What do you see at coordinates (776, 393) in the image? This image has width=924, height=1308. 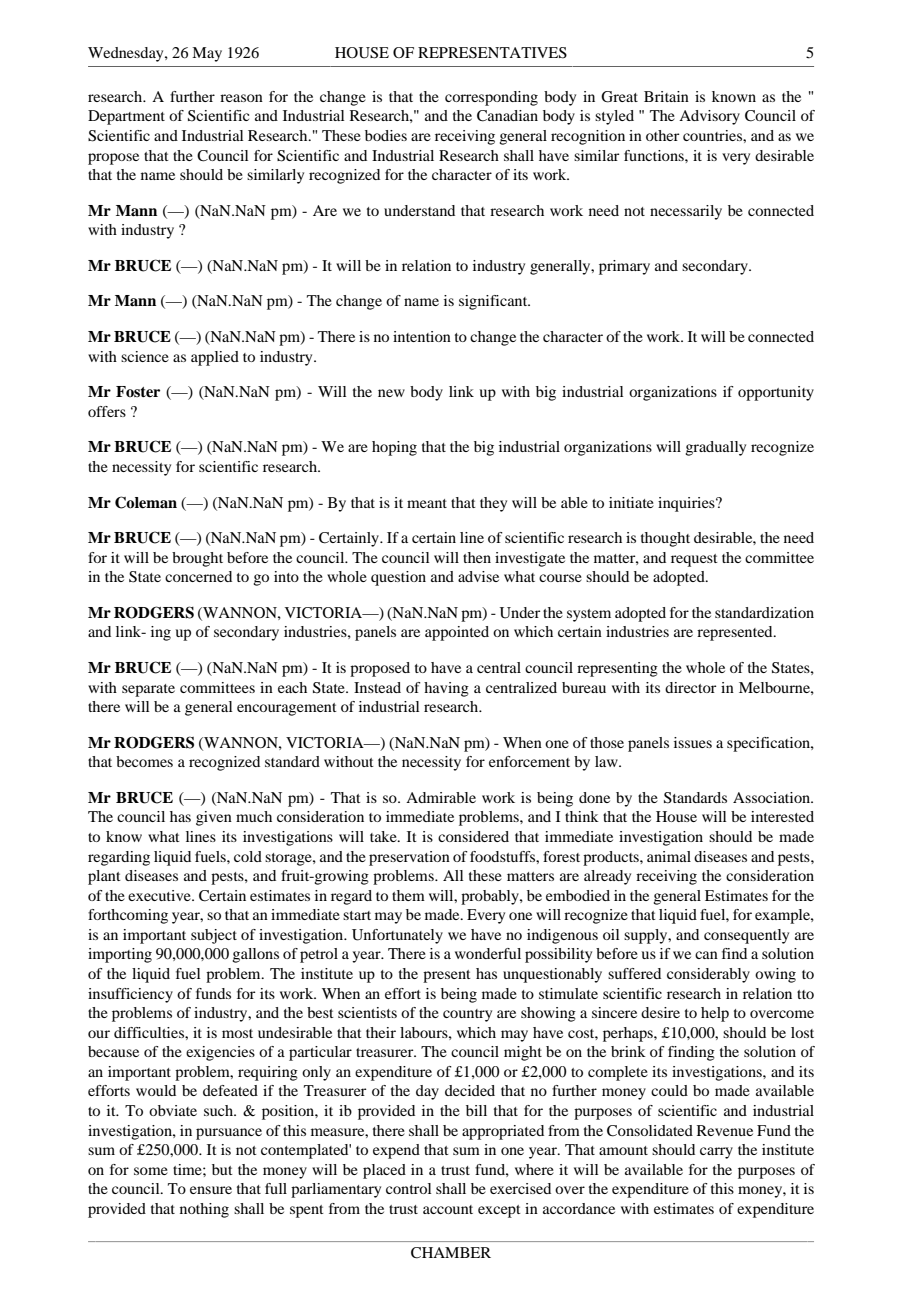 I see `opportunity` at bounding box center [776, 393].
